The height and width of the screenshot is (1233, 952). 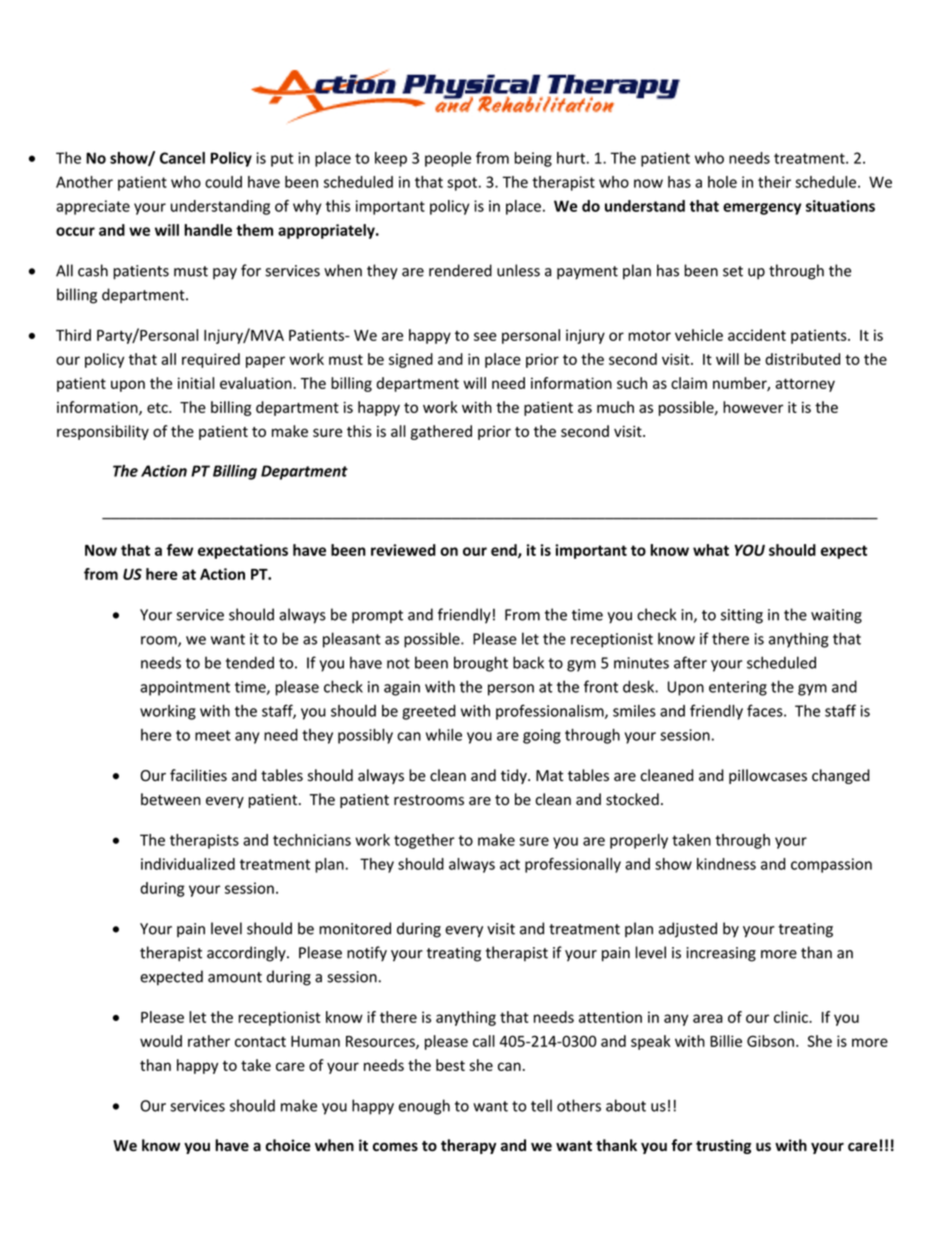 What do you see at coordinates (161, 1041) in the screenshot?
I see `would` at bounding box center [161, 1041].
